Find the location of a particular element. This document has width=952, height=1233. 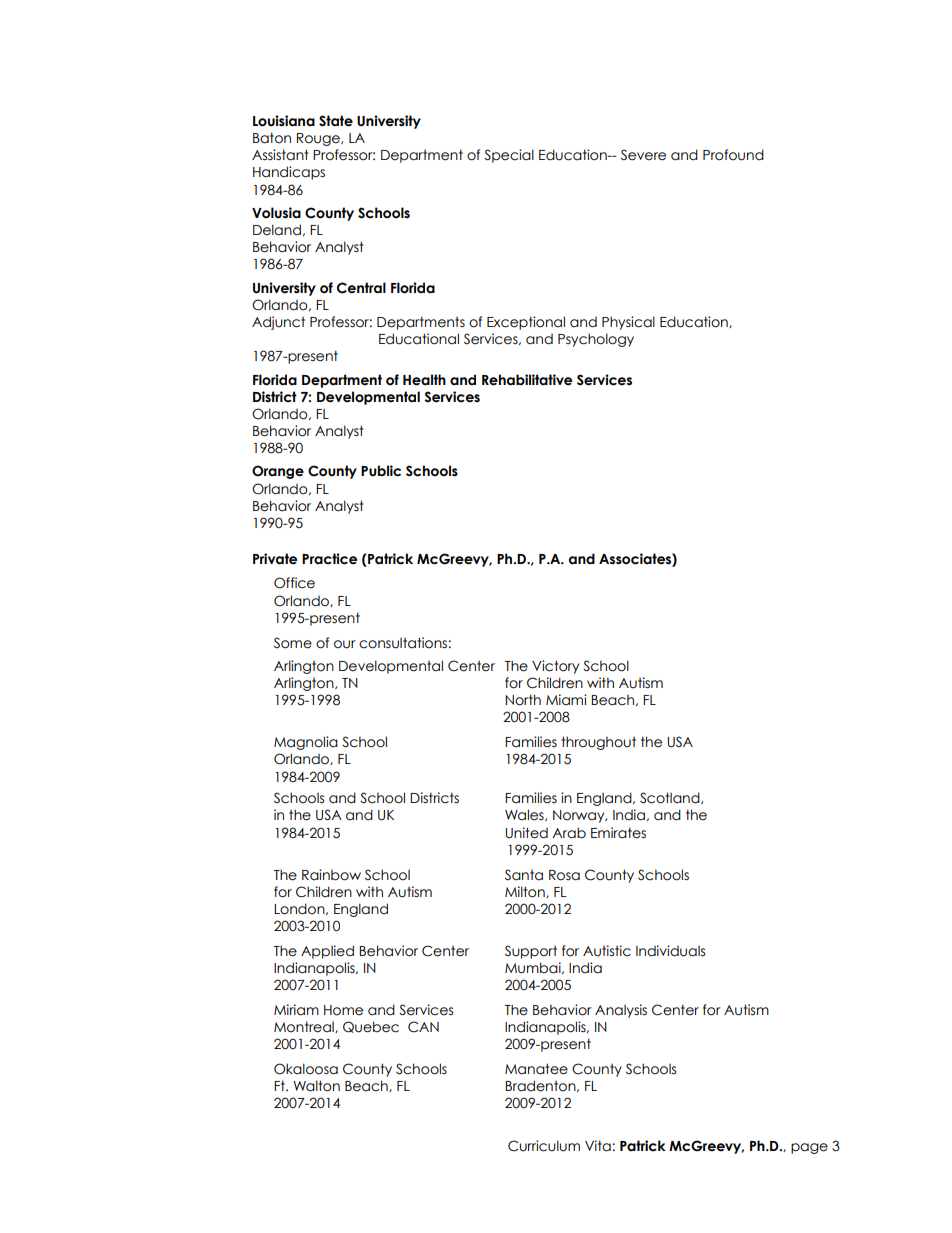

Physical is located at coordinates (628, 323).
